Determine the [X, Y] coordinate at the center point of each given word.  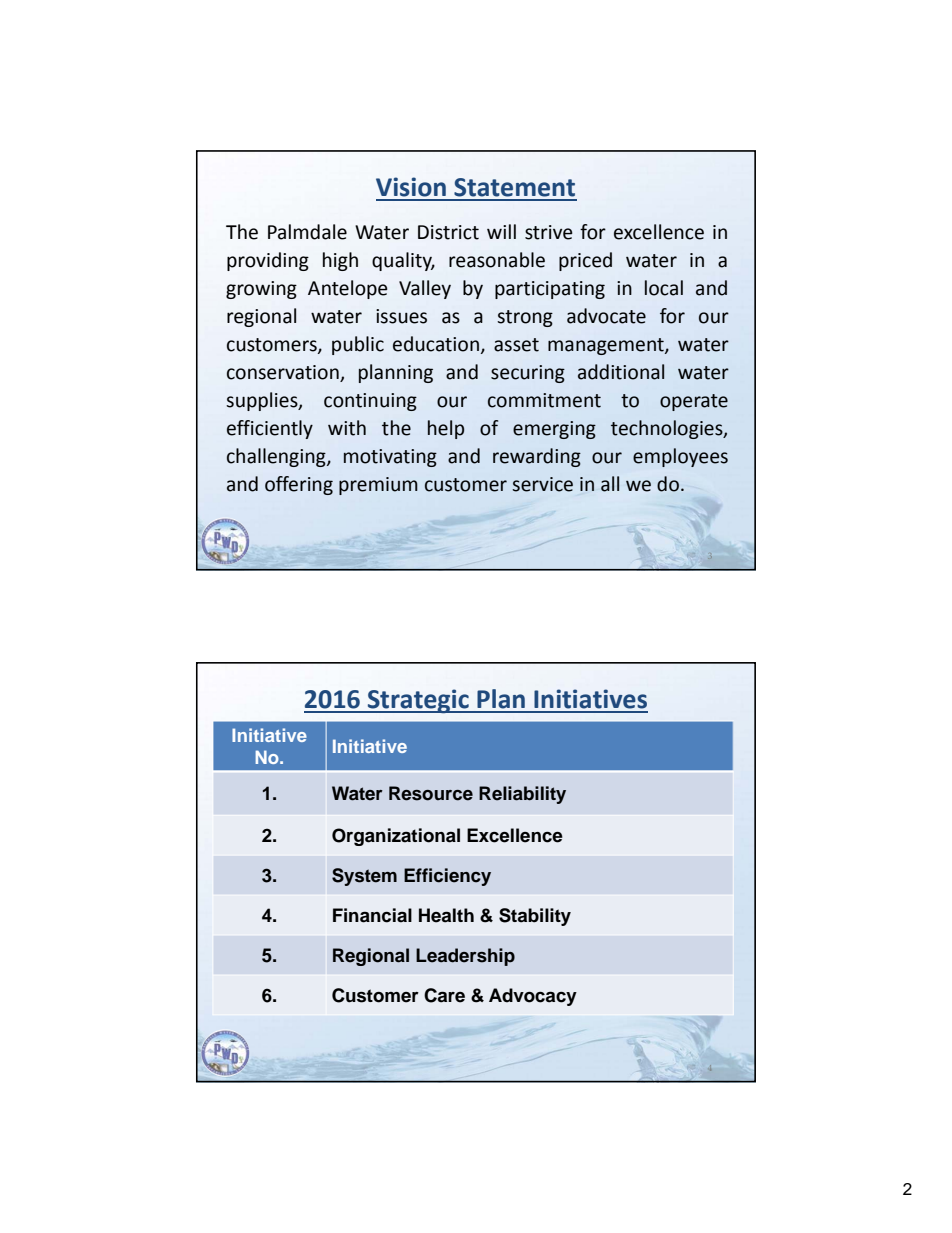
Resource [431, 793]
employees [680, 457]
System [364, 877]
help [446, 429]
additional [621, 372]
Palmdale [307, 232]
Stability [535, 917]
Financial [372, 915]
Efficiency [447, 877]
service [542, 484]
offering [299, 485]
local [664, 288]
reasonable [497, 260]
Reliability [522, 795]
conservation [284, 373]
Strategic [418, 701]
